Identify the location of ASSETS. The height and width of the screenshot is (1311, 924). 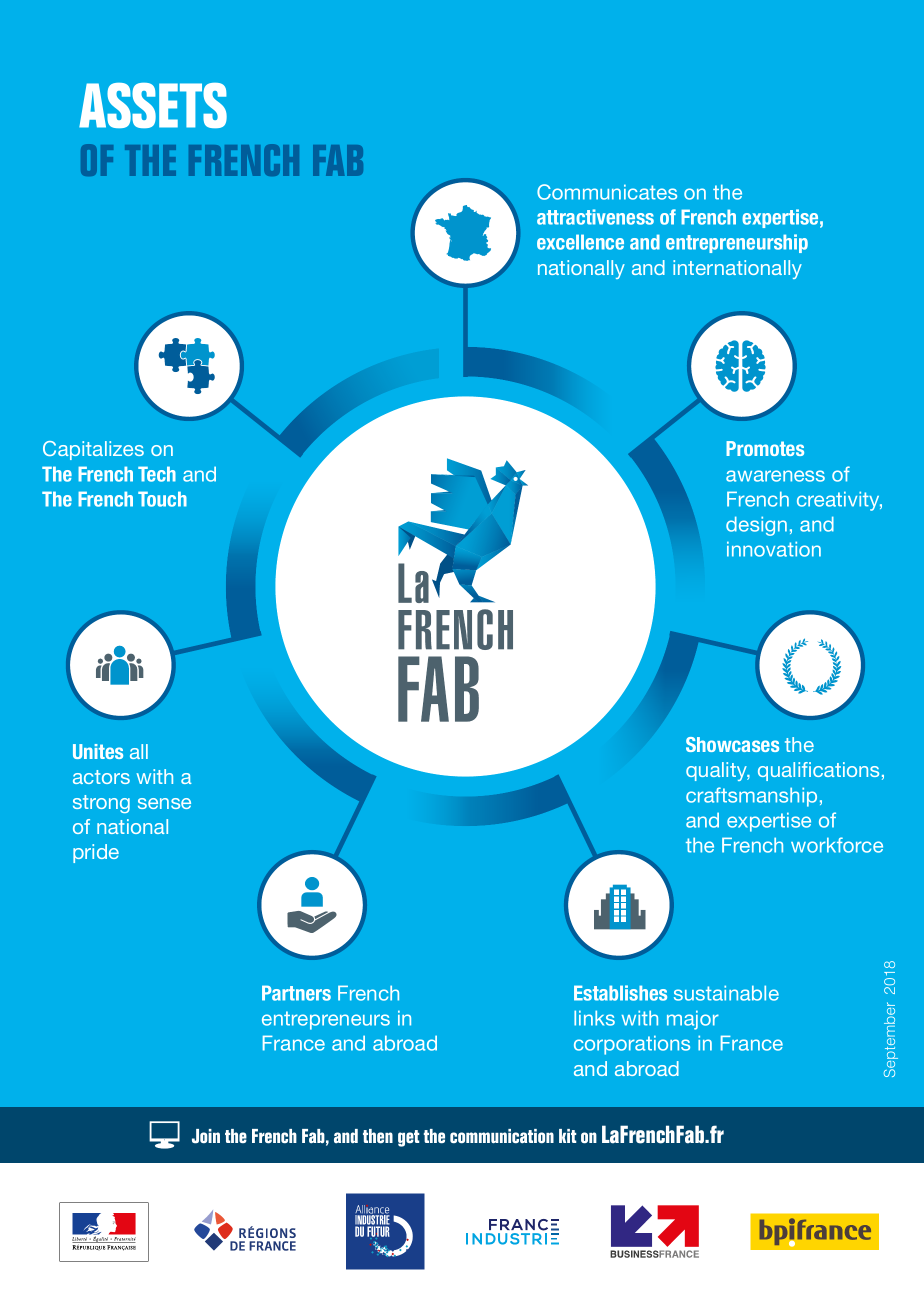
(153, 105).
